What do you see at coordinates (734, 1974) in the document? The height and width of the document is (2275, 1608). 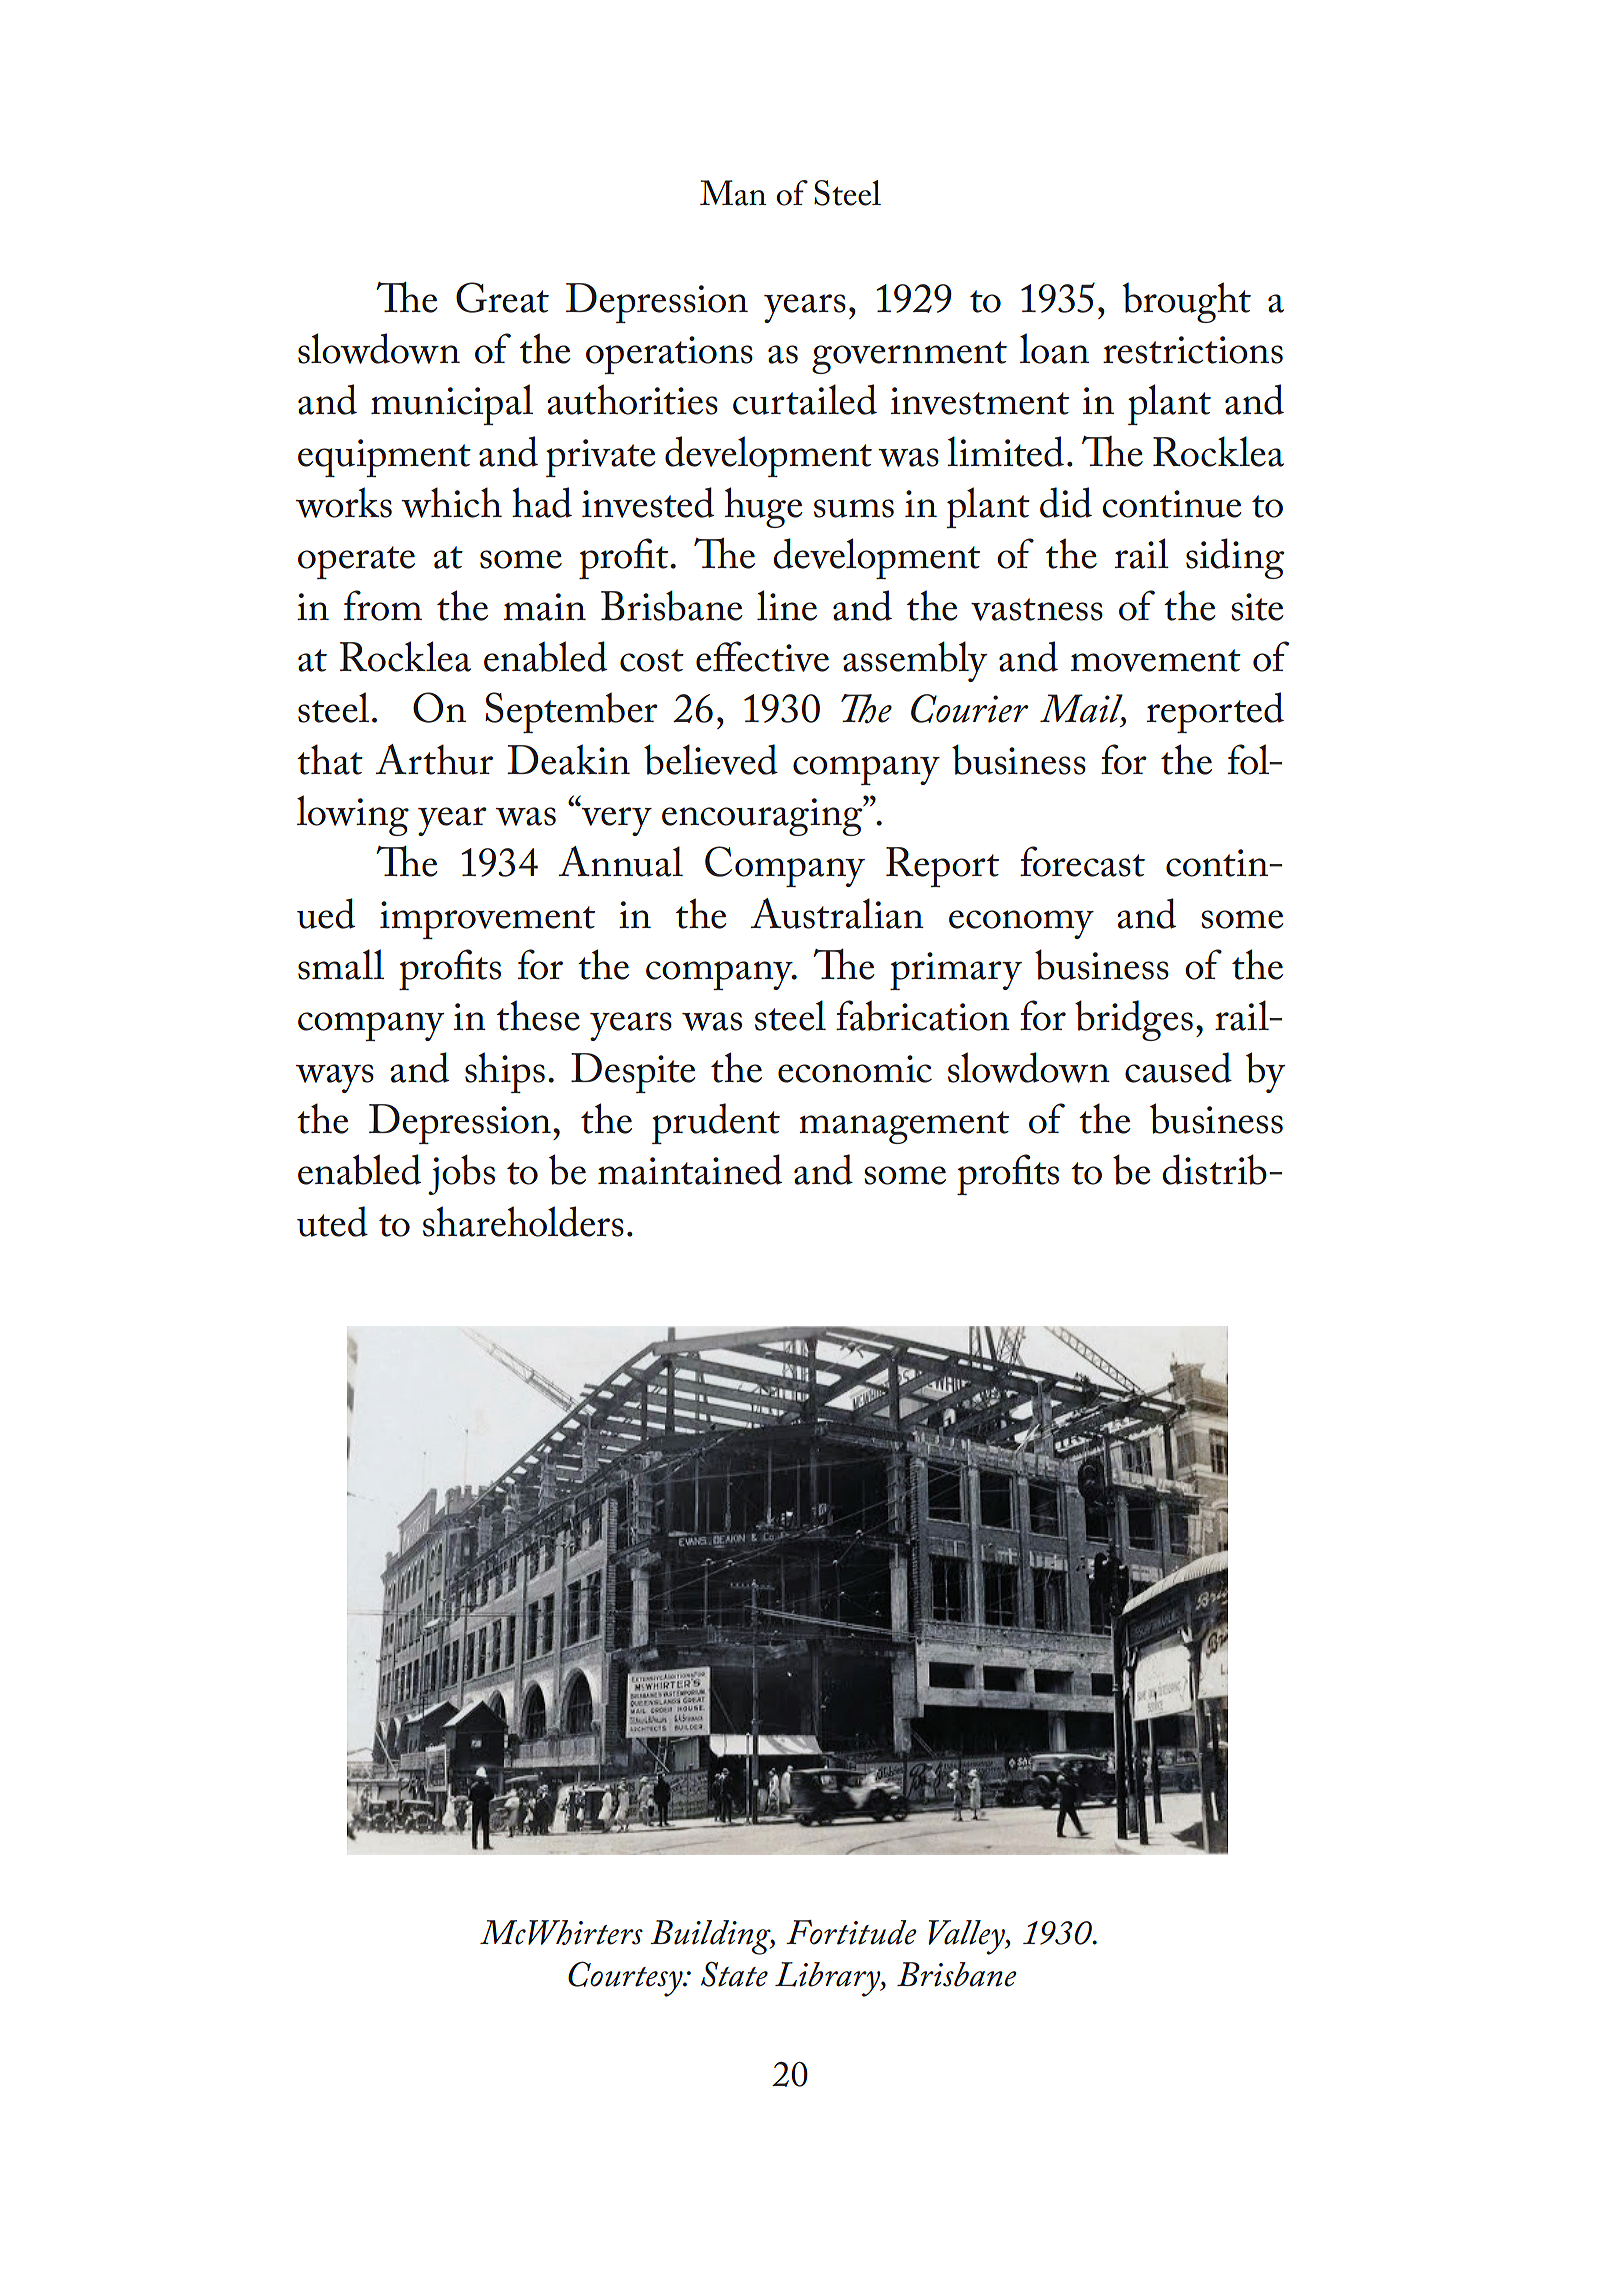 I see `State` at bounding box center [734, 1974].
